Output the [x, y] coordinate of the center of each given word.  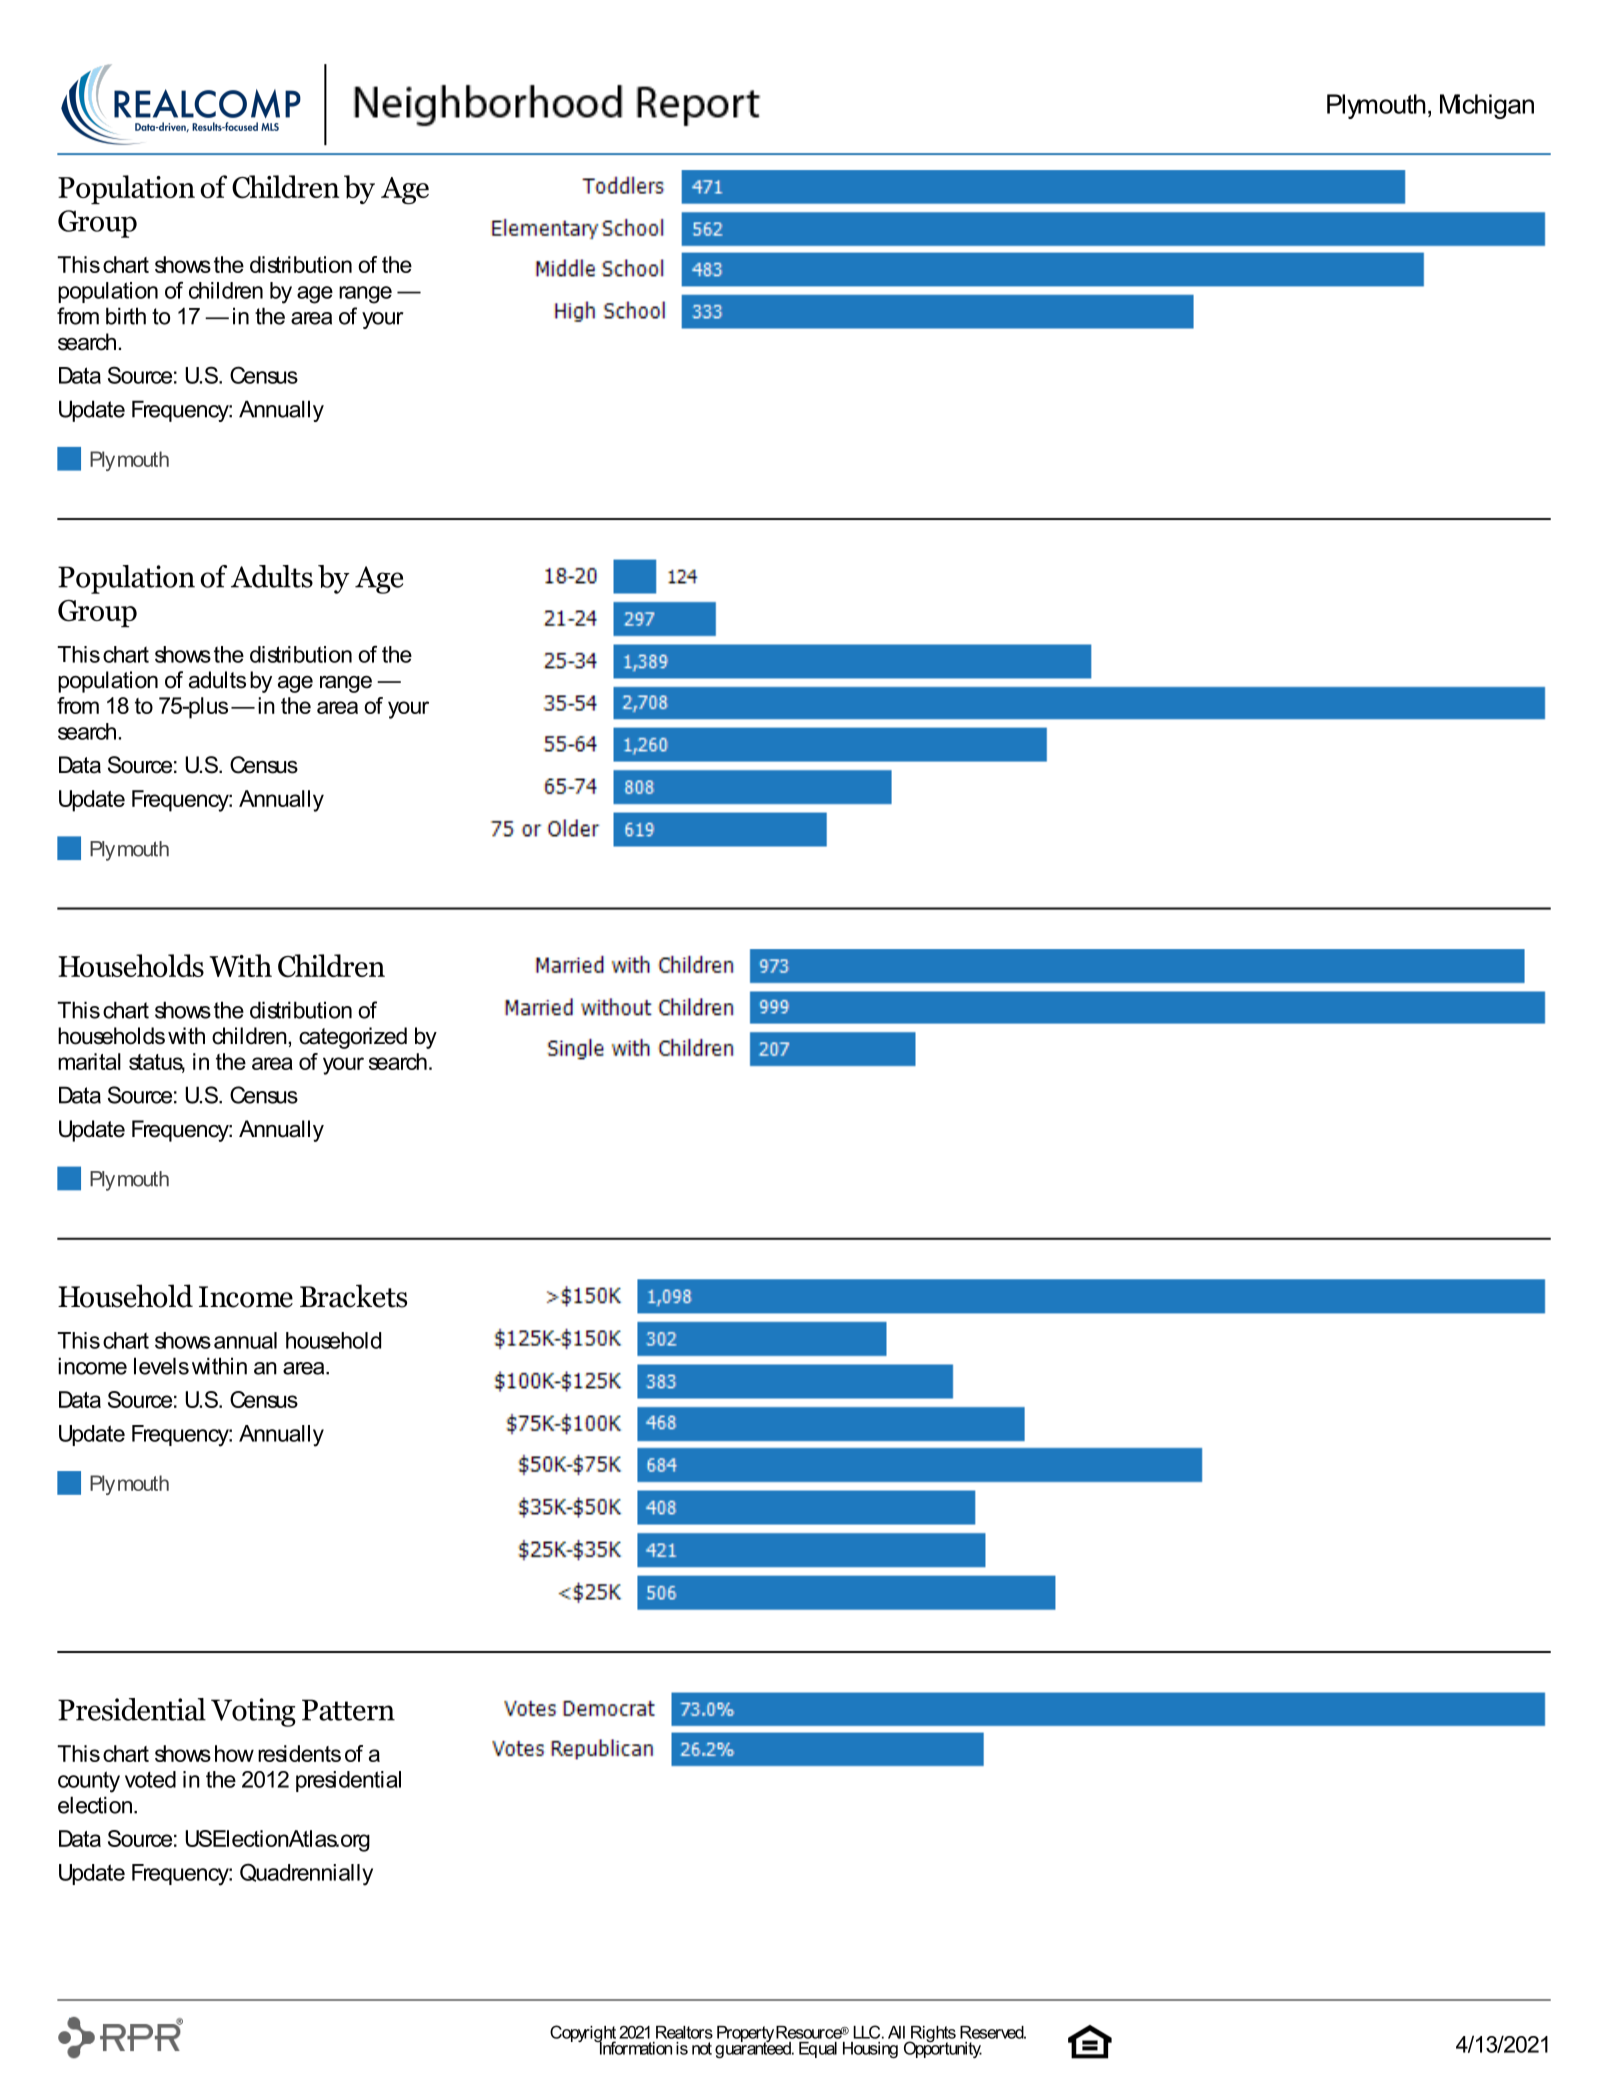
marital [89, 1061]
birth [126, 316]
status [157, 1063]
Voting [253, 1712]
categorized [353, 1038]
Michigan [1487, 106]
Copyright [583, 2035]
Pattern [348, 1710]
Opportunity [943, 2048]
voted [150, 1779]
